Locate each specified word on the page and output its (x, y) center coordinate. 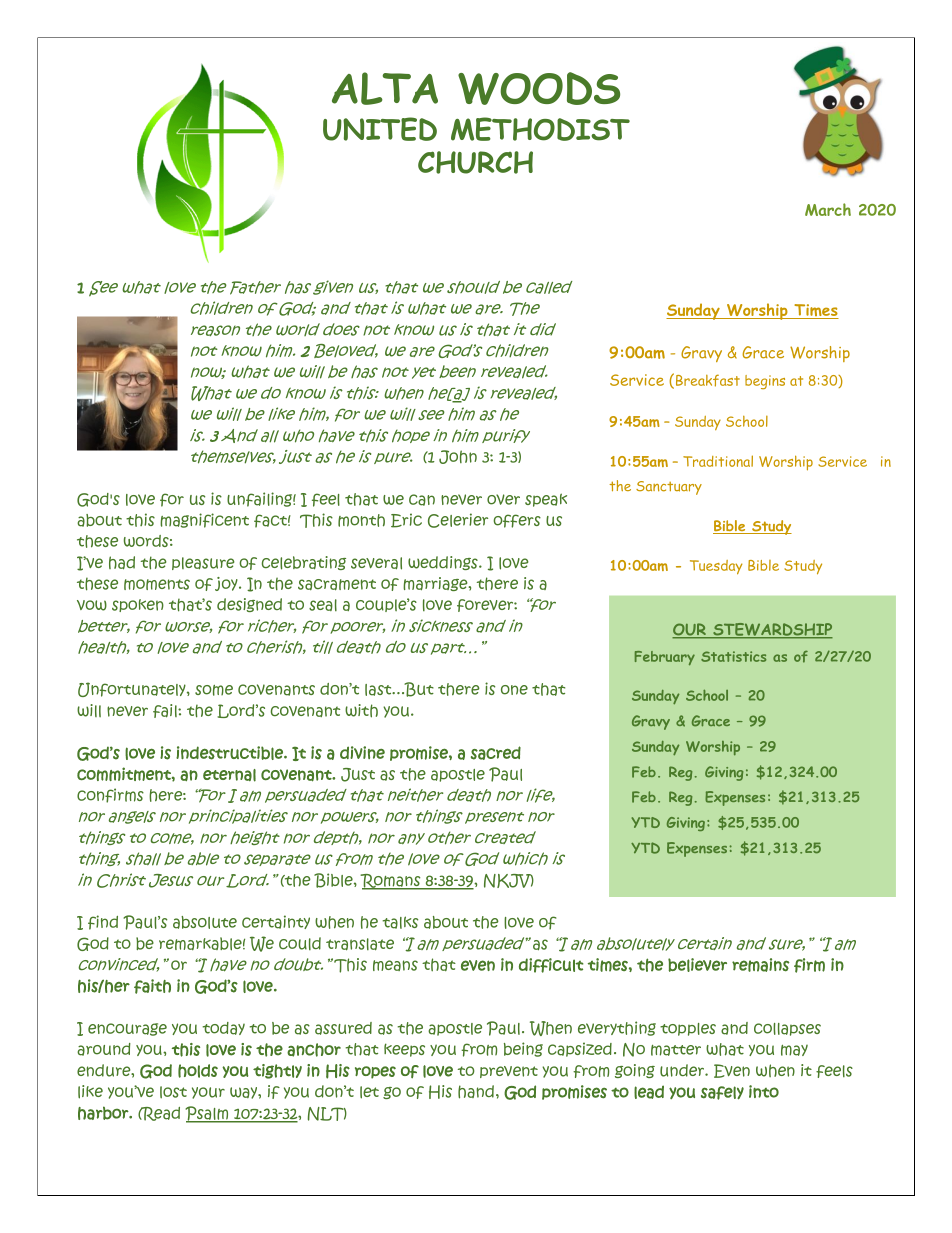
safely (722, 1093)
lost (173, 1092)
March (828, 209)
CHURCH (475, 162)
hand (476, 1092)
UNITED (380, 129)
